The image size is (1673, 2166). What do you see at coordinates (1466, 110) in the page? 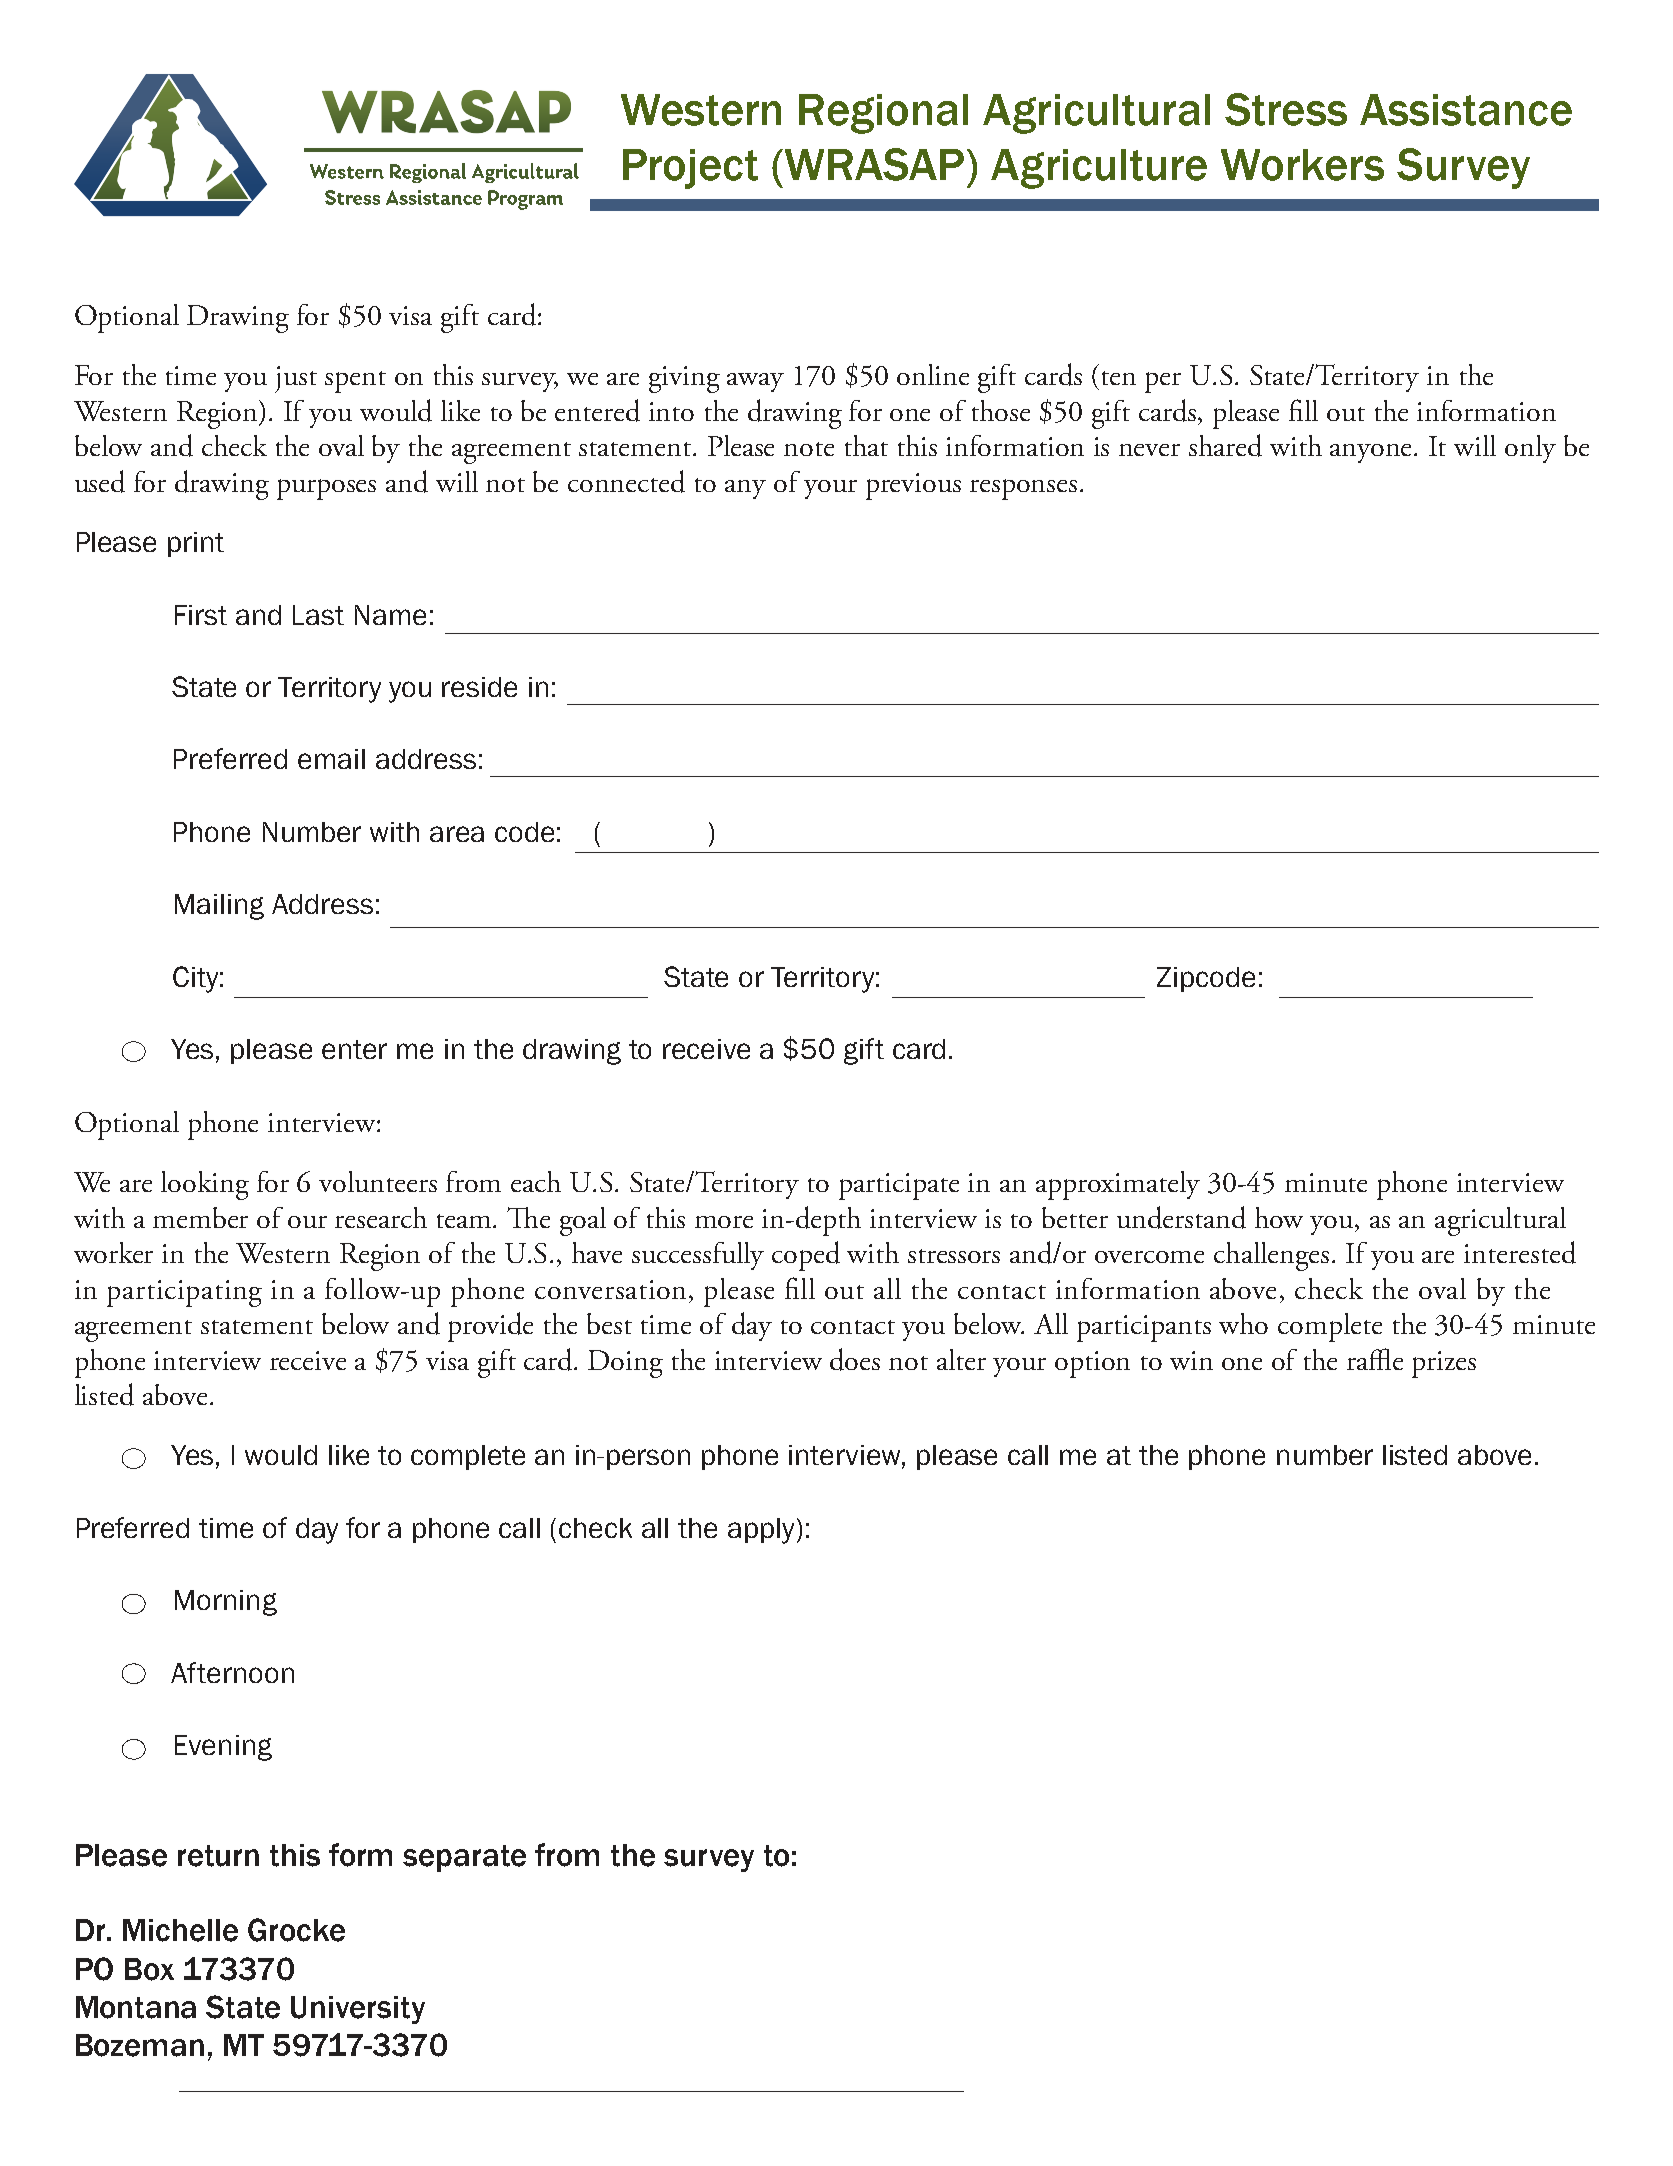
I see `Assistance` at bounding box center [1466, 110].
